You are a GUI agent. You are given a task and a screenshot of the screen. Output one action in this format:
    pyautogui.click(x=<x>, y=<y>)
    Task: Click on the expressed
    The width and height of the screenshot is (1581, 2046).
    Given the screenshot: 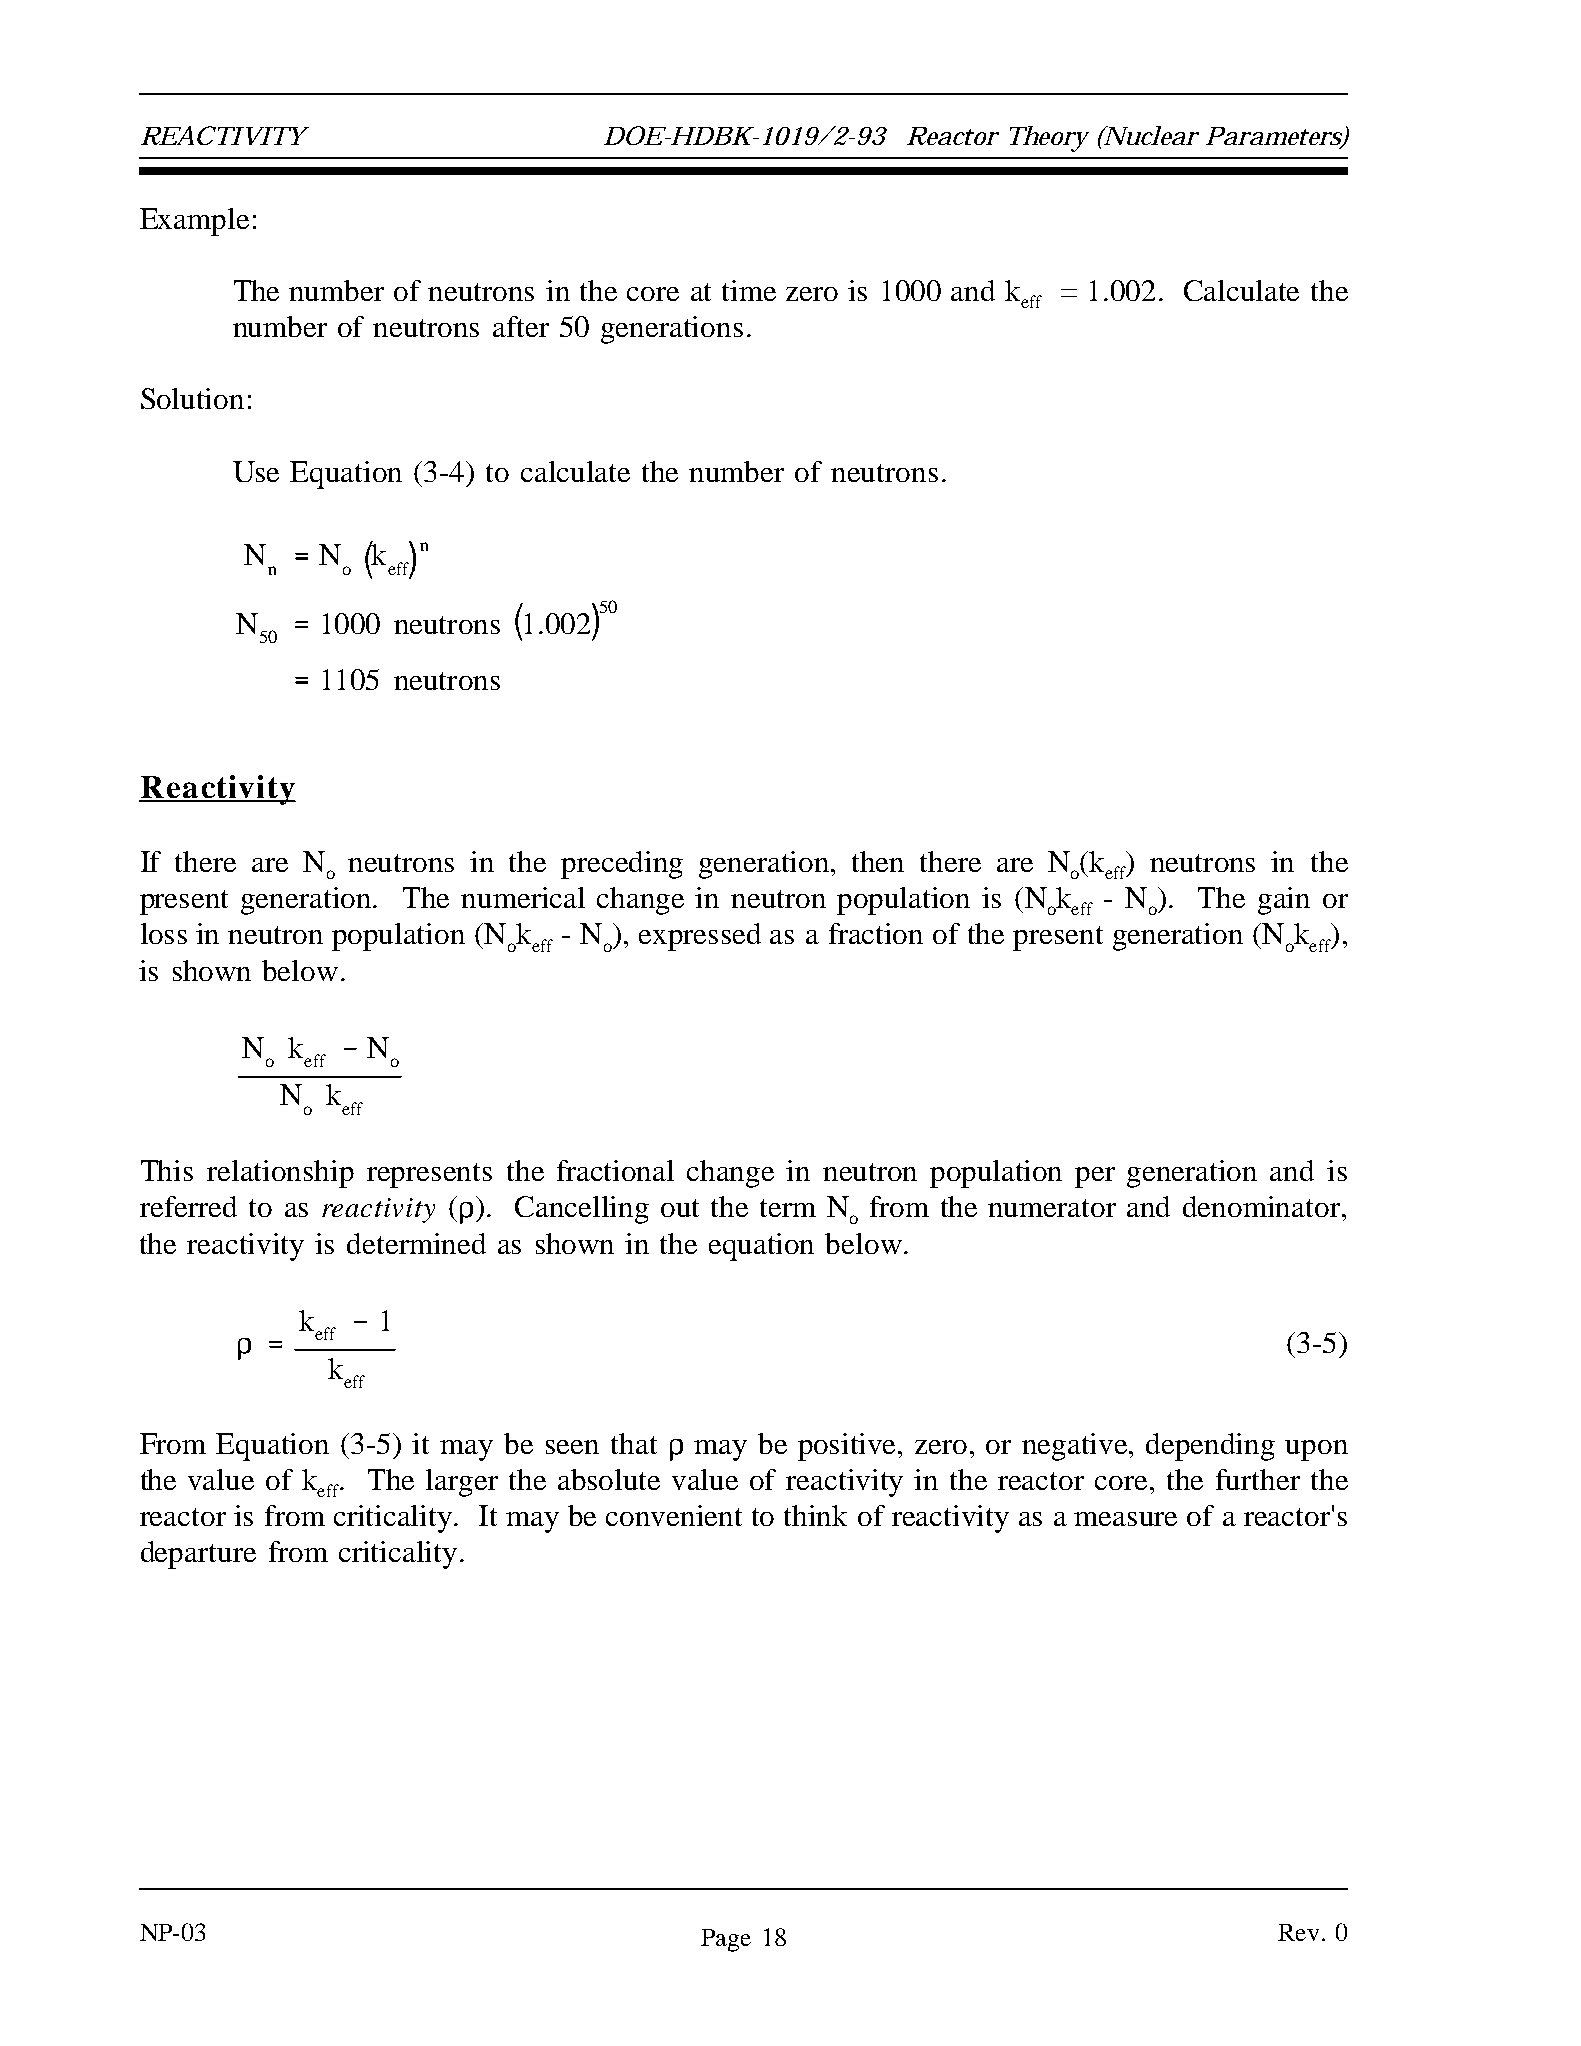 What is the action you would take?
    pyautogui.click(x=700, y=937)
